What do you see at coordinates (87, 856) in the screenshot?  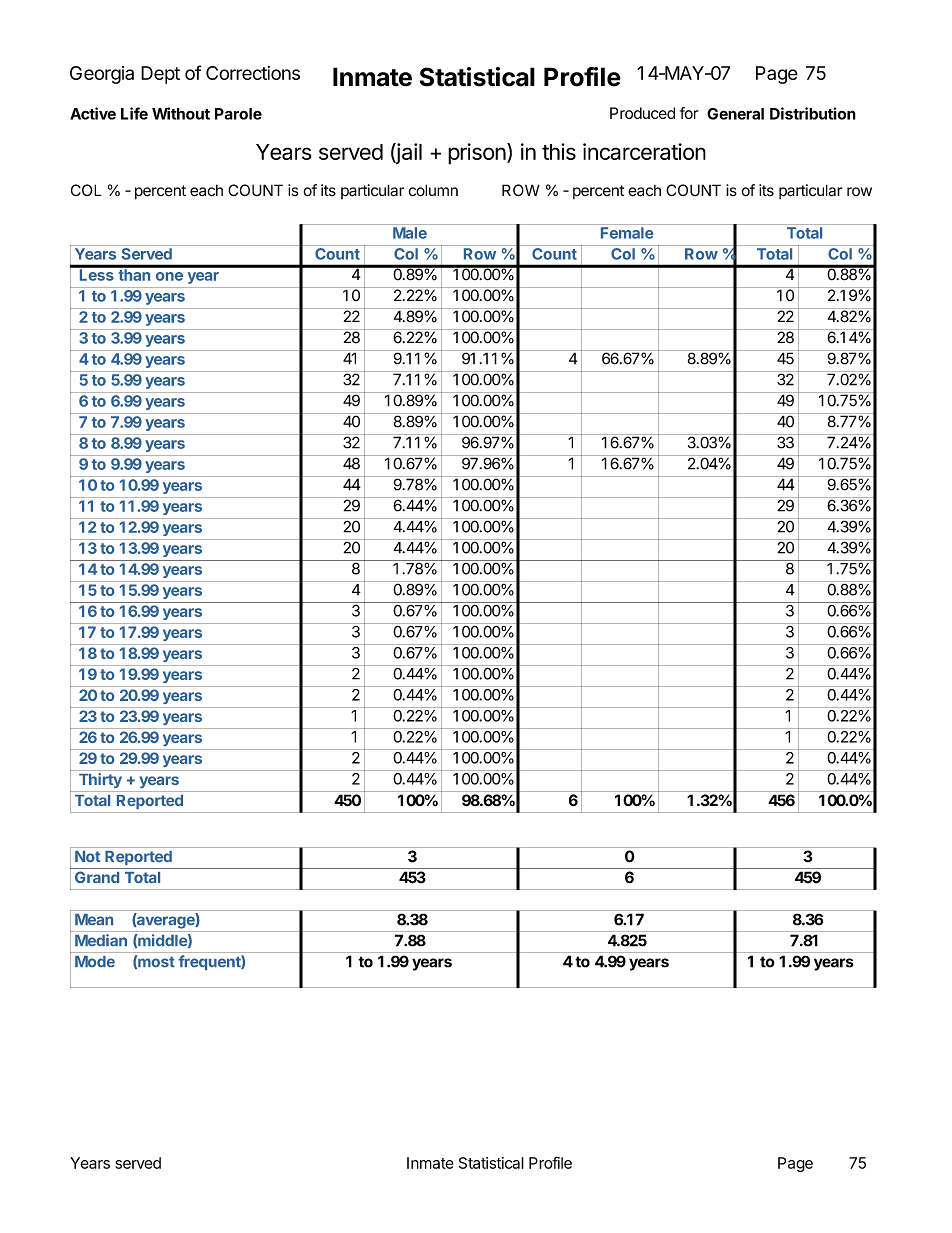 I see `Not` at bounding box center [87, 856].
